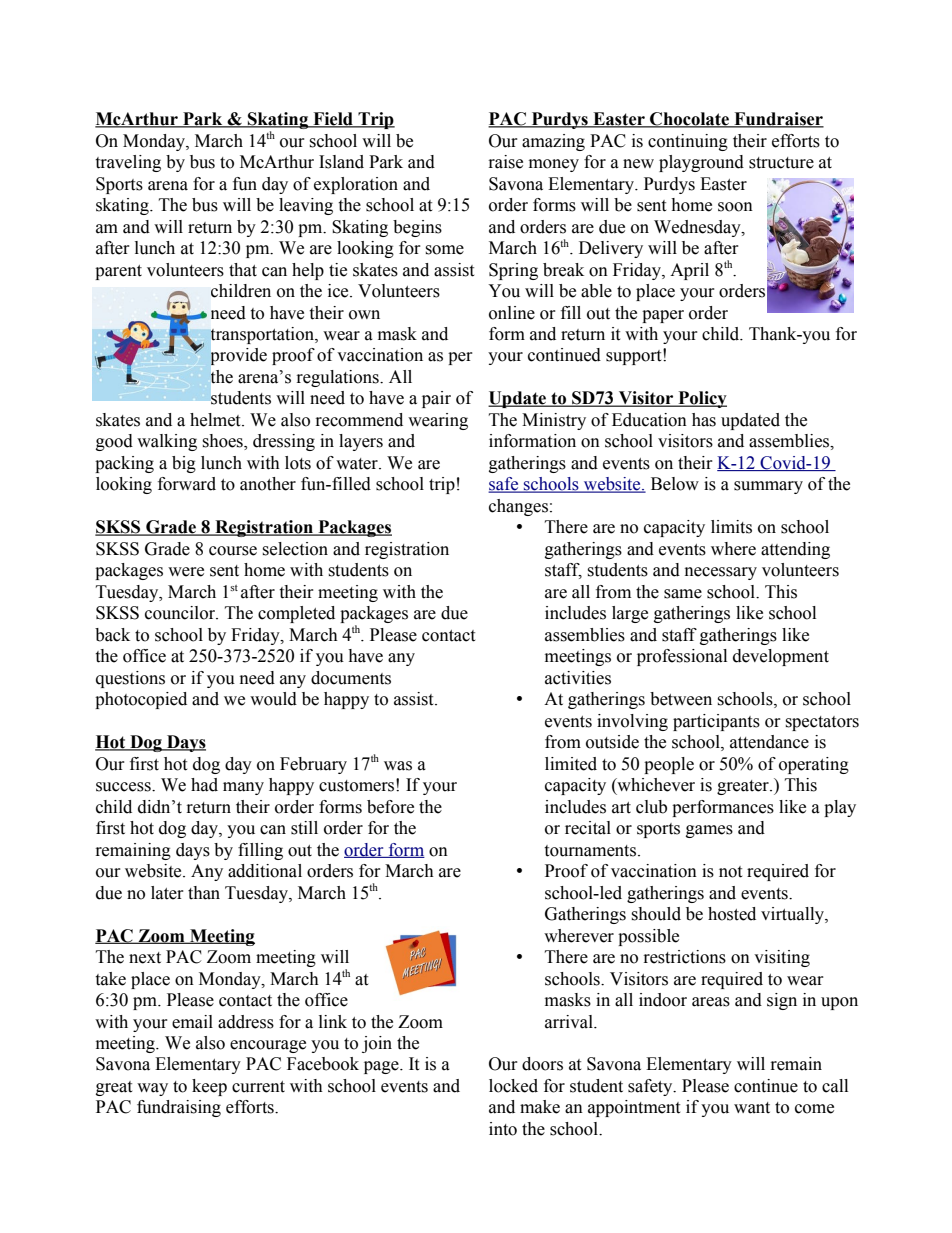 The width and height of the screenshot is (952, 1233). I want to click on traveling, so click(128, 163).
